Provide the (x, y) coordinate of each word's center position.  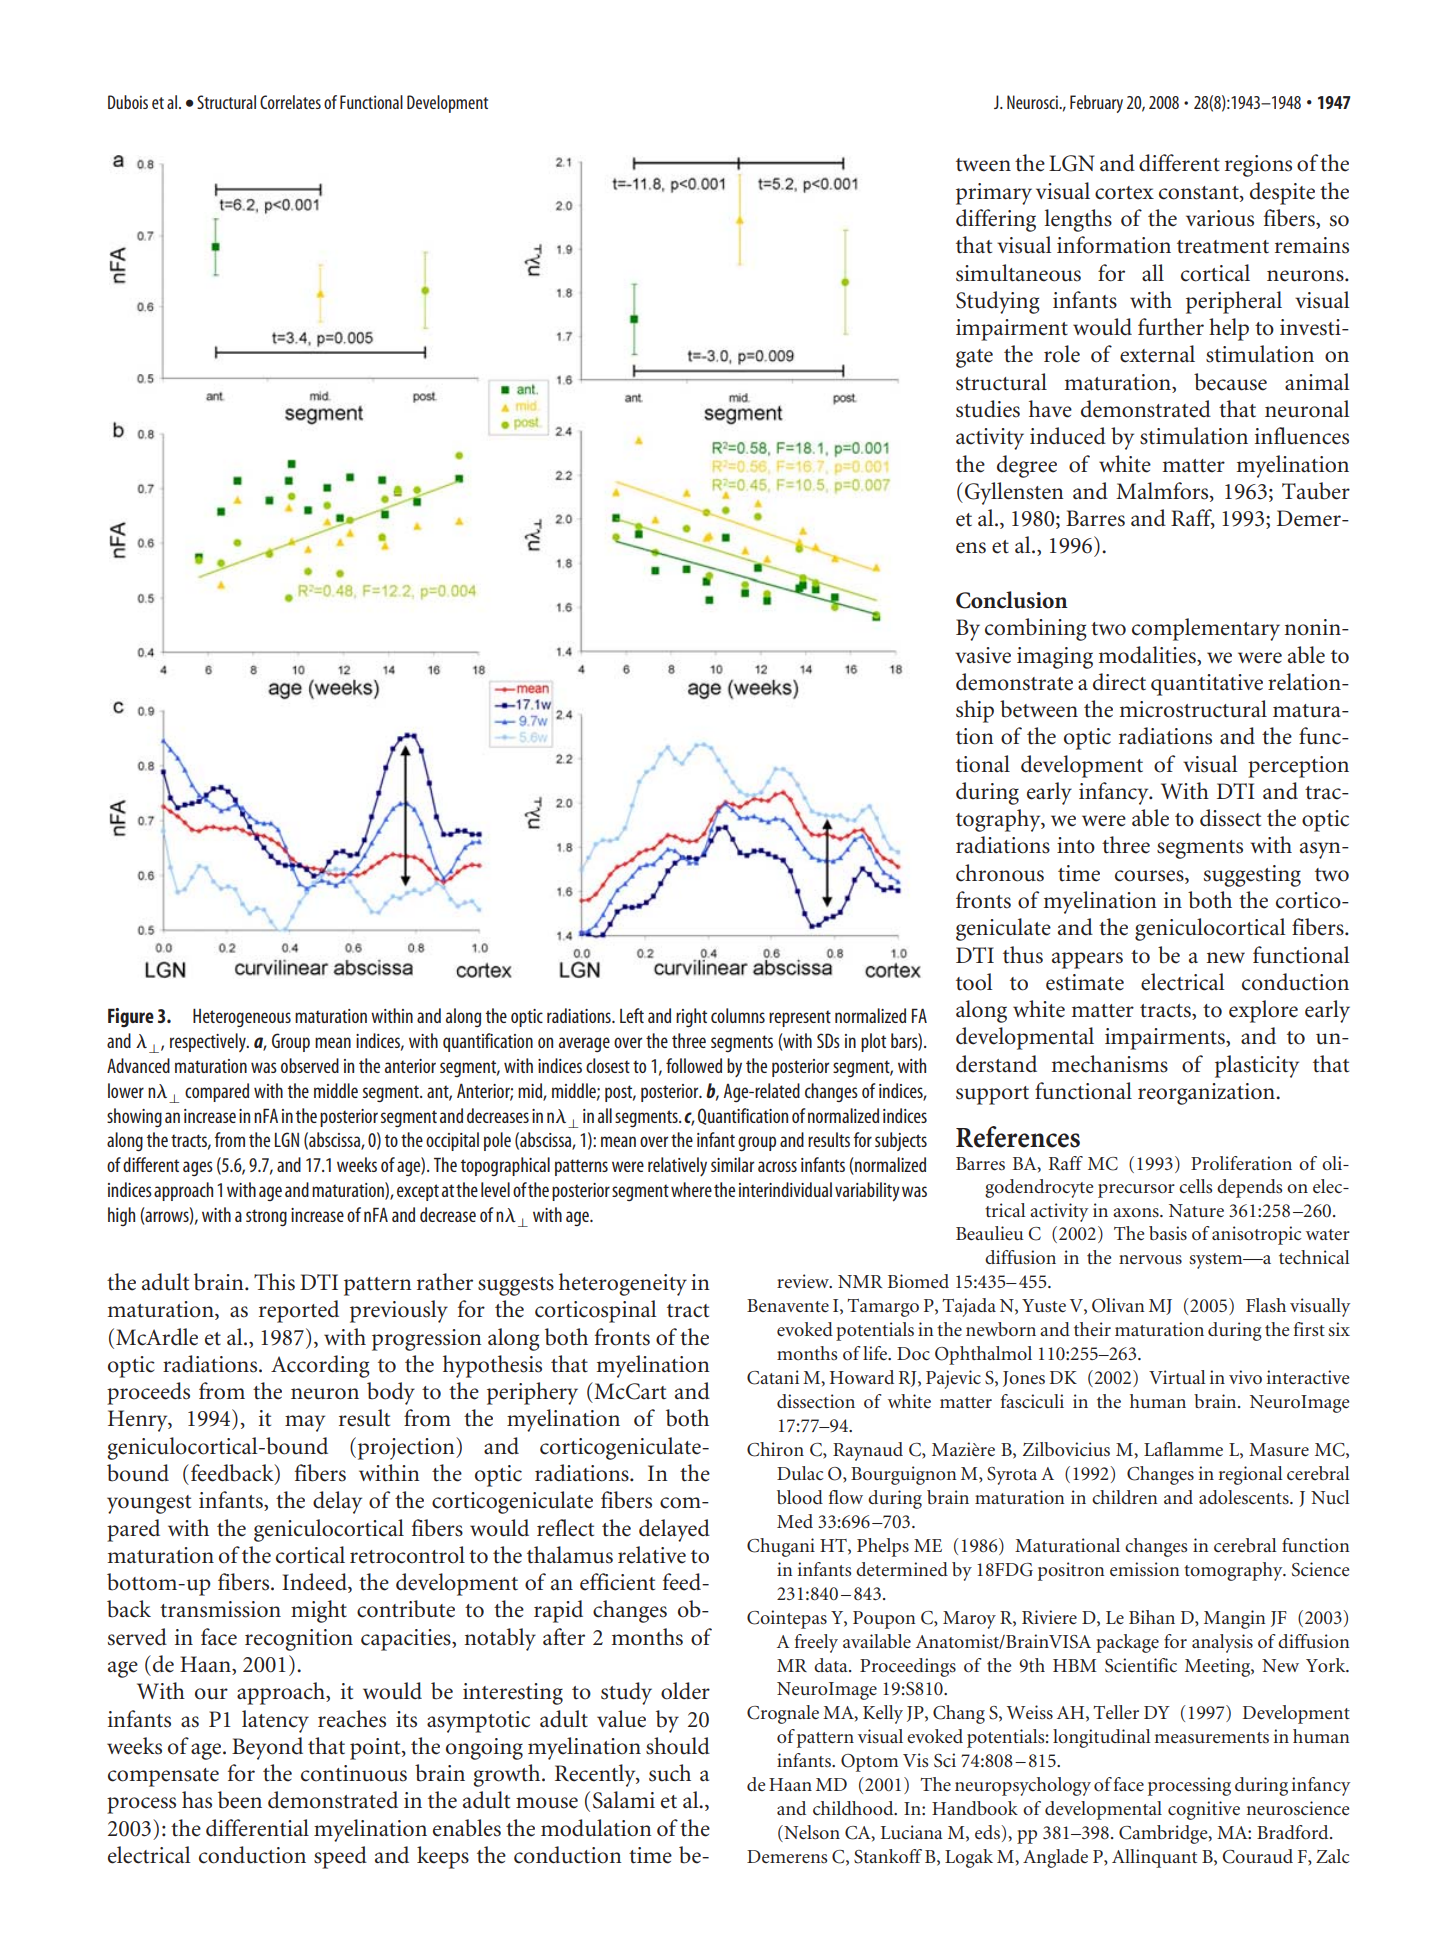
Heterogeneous (242, 1017)
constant (1200, 193)
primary (994, 194)
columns (738, 1015)
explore (1263, 1011)
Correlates (290, 102)
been (240, 1800)
